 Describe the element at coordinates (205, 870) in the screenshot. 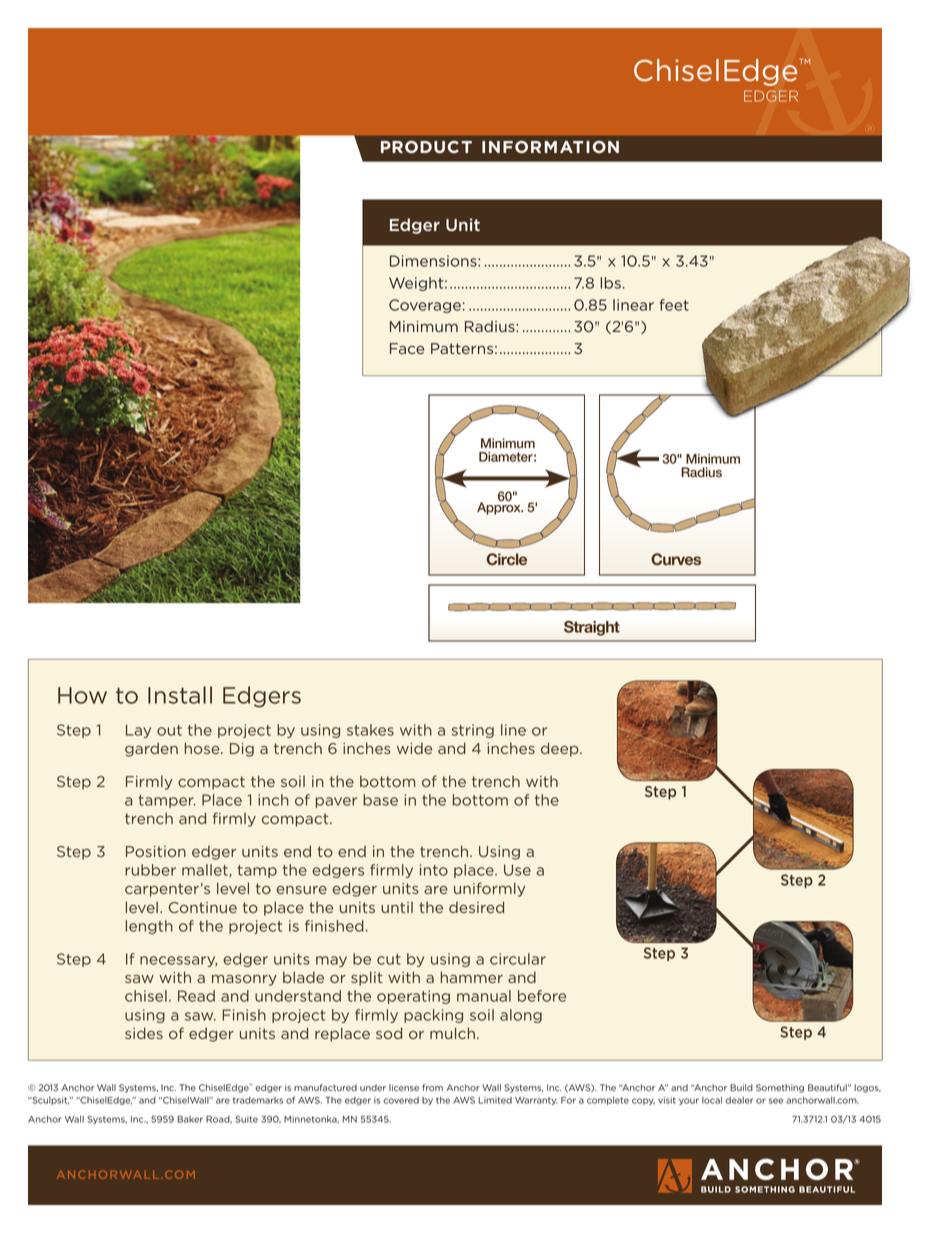

I see `mallet` at that location.
